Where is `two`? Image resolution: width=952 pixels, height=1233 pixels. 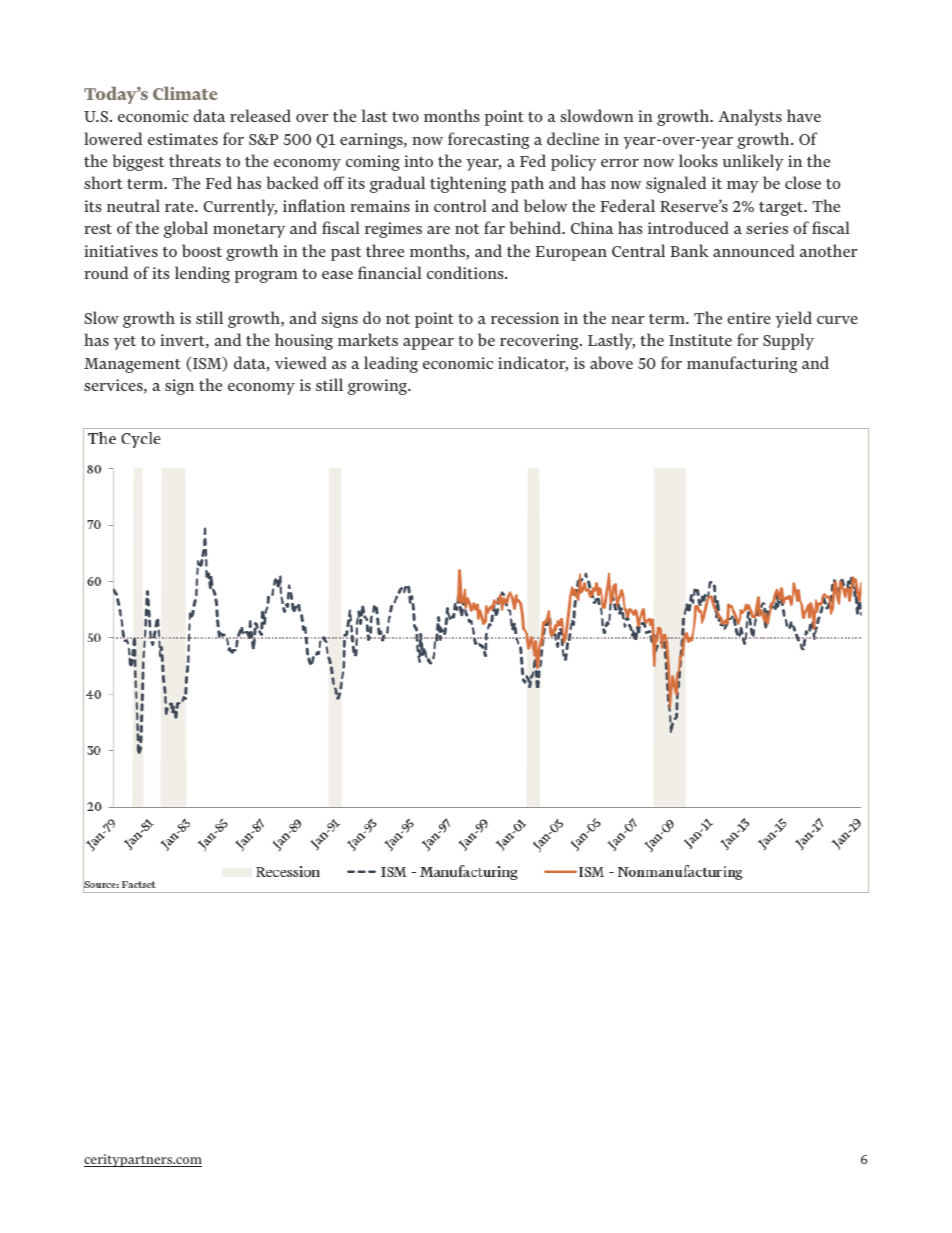
two is located at coordinates (405, 117).
